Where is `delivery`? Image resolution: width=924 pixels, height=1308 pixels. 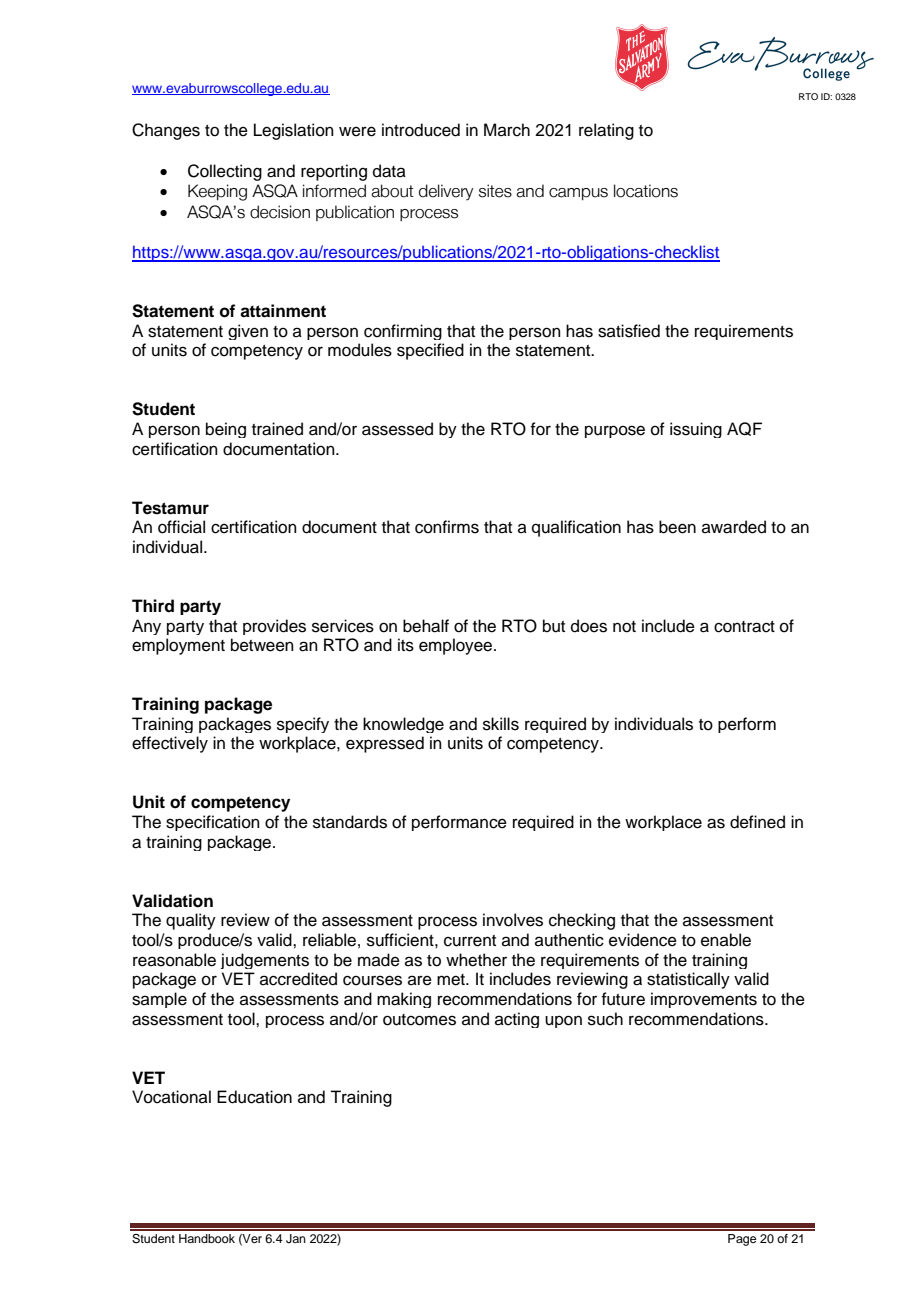 delivery is located at coordinates (446, 192).
